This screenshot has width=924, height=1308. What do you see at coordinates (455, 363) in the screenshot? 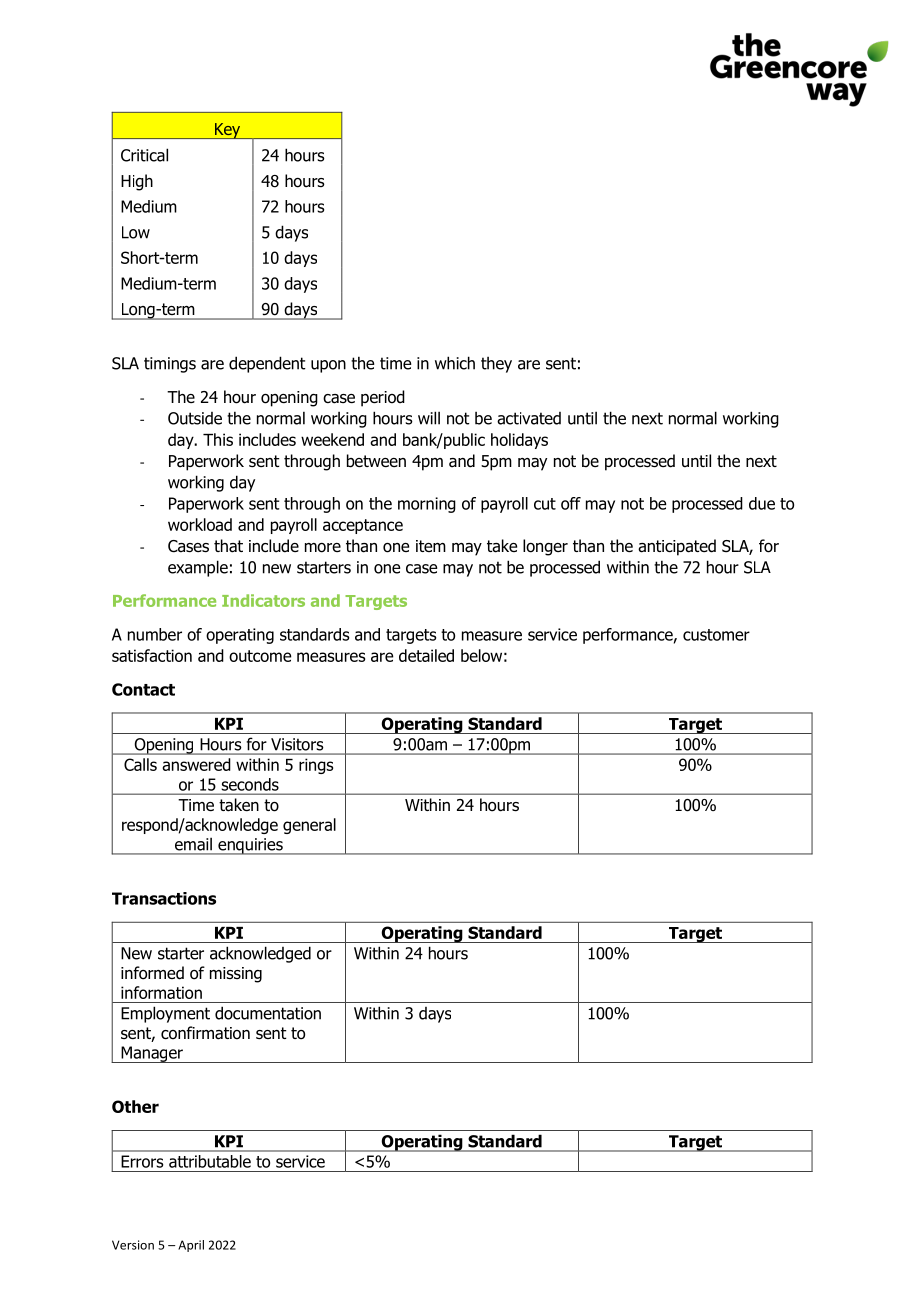
I see `which` at bounding box center [455, 363].
